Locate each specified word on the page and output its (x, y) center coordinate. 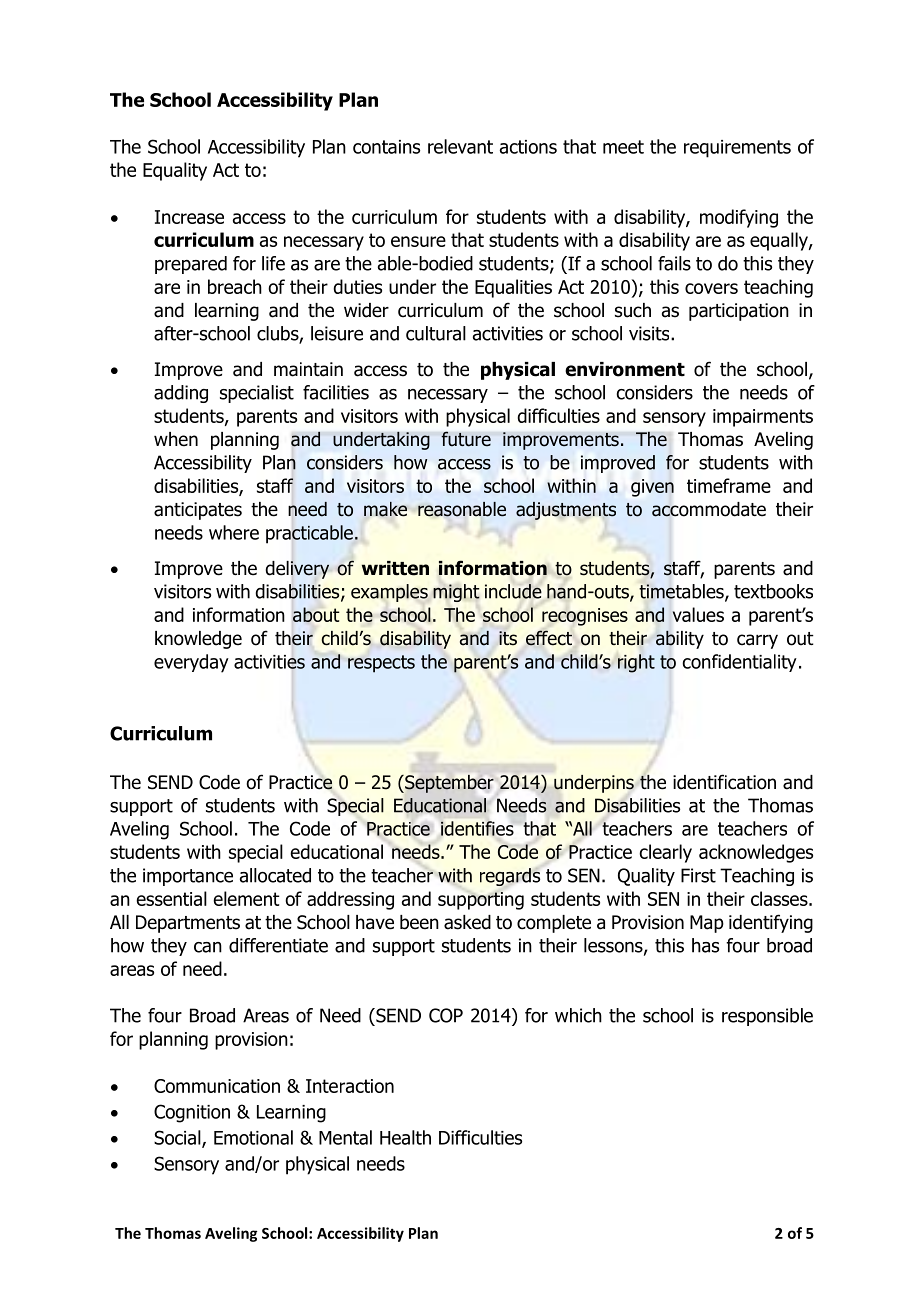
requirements (737, 149)
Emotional (253, 1137)
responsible (767, 1017)
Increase (189, 217)
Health (405, 1137)
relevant (460, 146)
